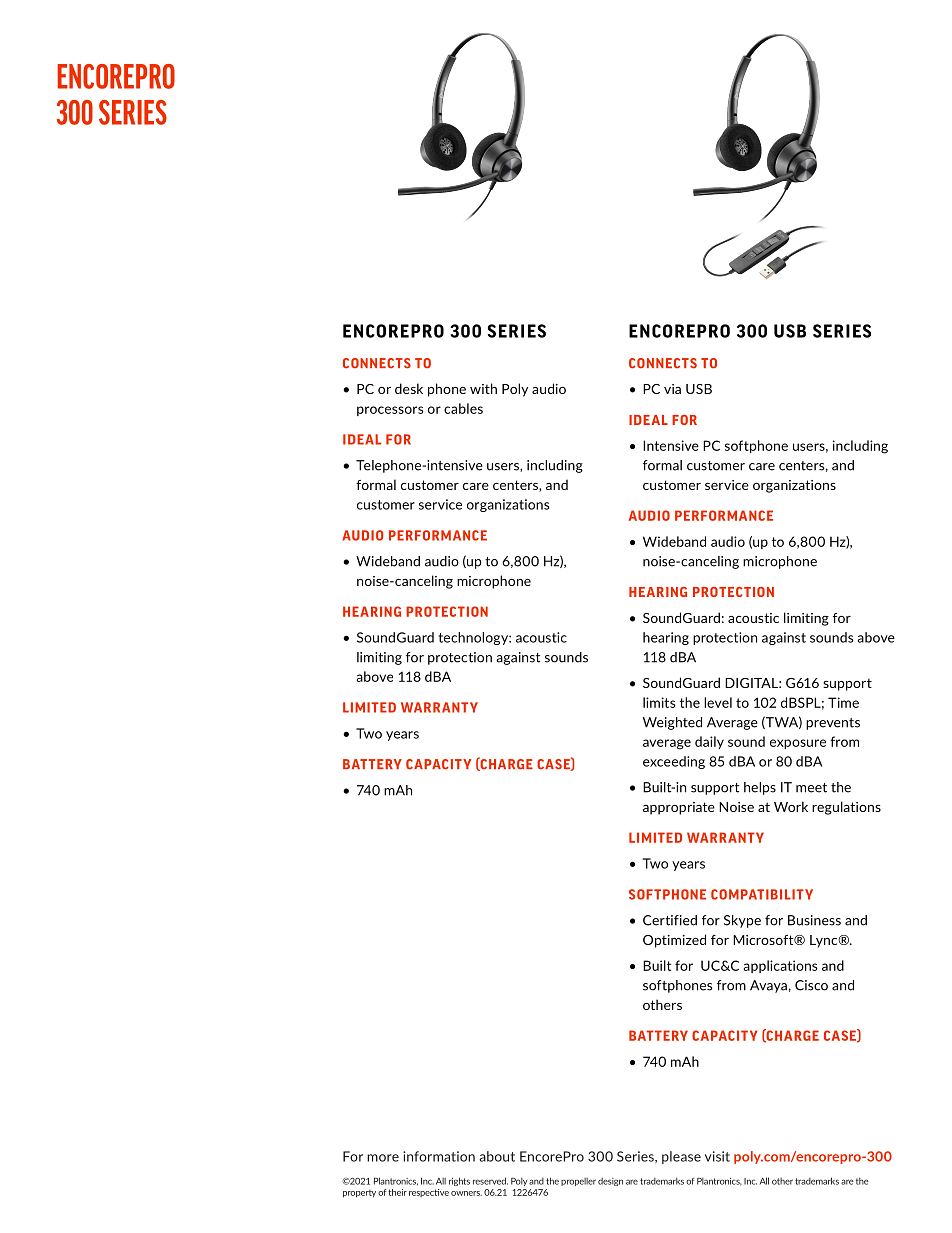 The width and height of the screenshot is (952, 1233). What do you see at coordinates (791, 806) in the screenshot?
I see `Work` at bounding box center [791, 806].
